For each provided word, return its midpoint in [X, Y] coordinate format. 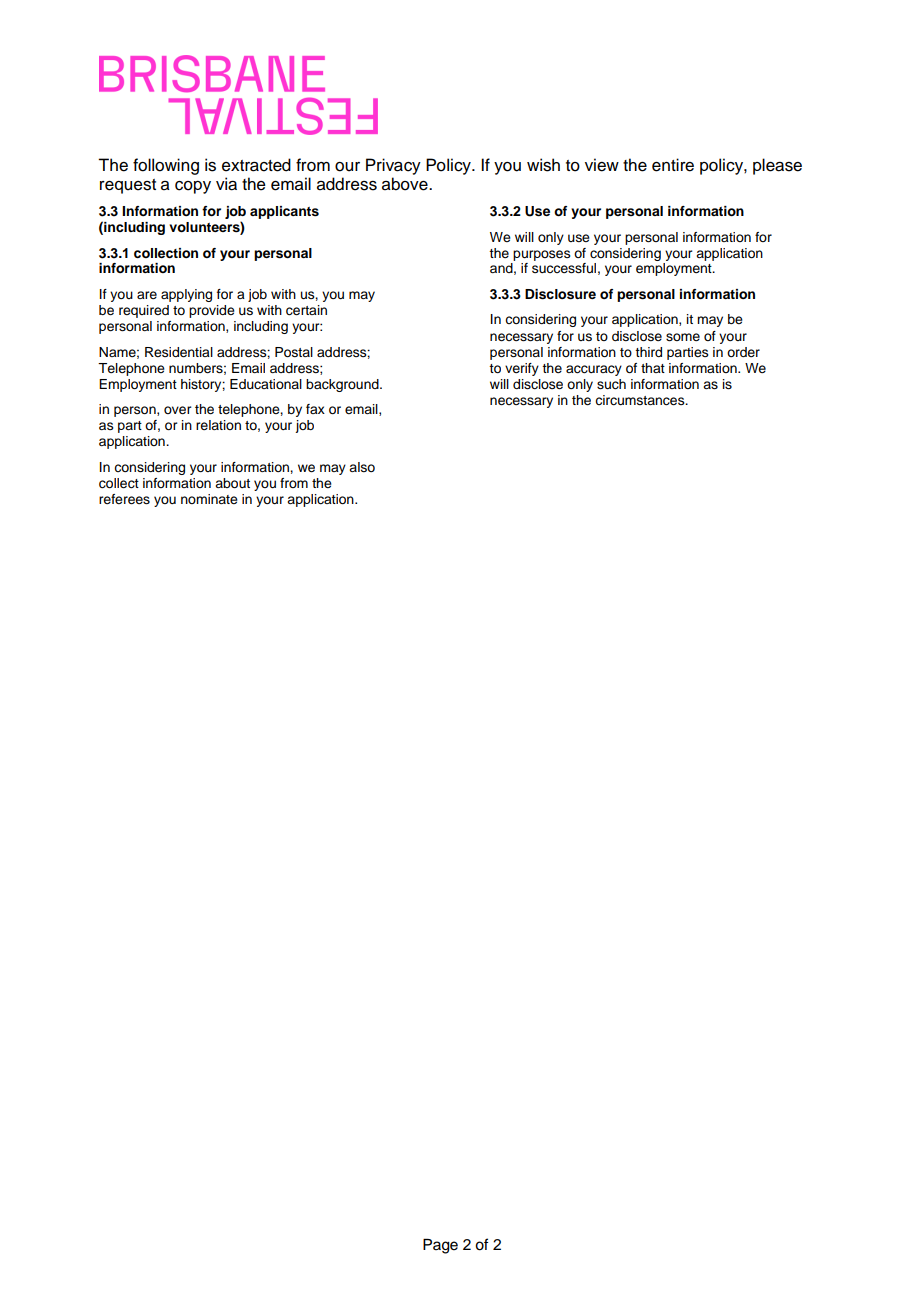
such [611, 384]
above [406, 184]
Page [440, 1246]
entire [673, 165]
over [177, 410]
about [232, 483]
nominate [209, 499]
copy [193, 187]
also [362, 467]
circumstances [641, 400]
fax [315, 409]
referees [124, 499]
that [653, 368]
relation [218, 425]
